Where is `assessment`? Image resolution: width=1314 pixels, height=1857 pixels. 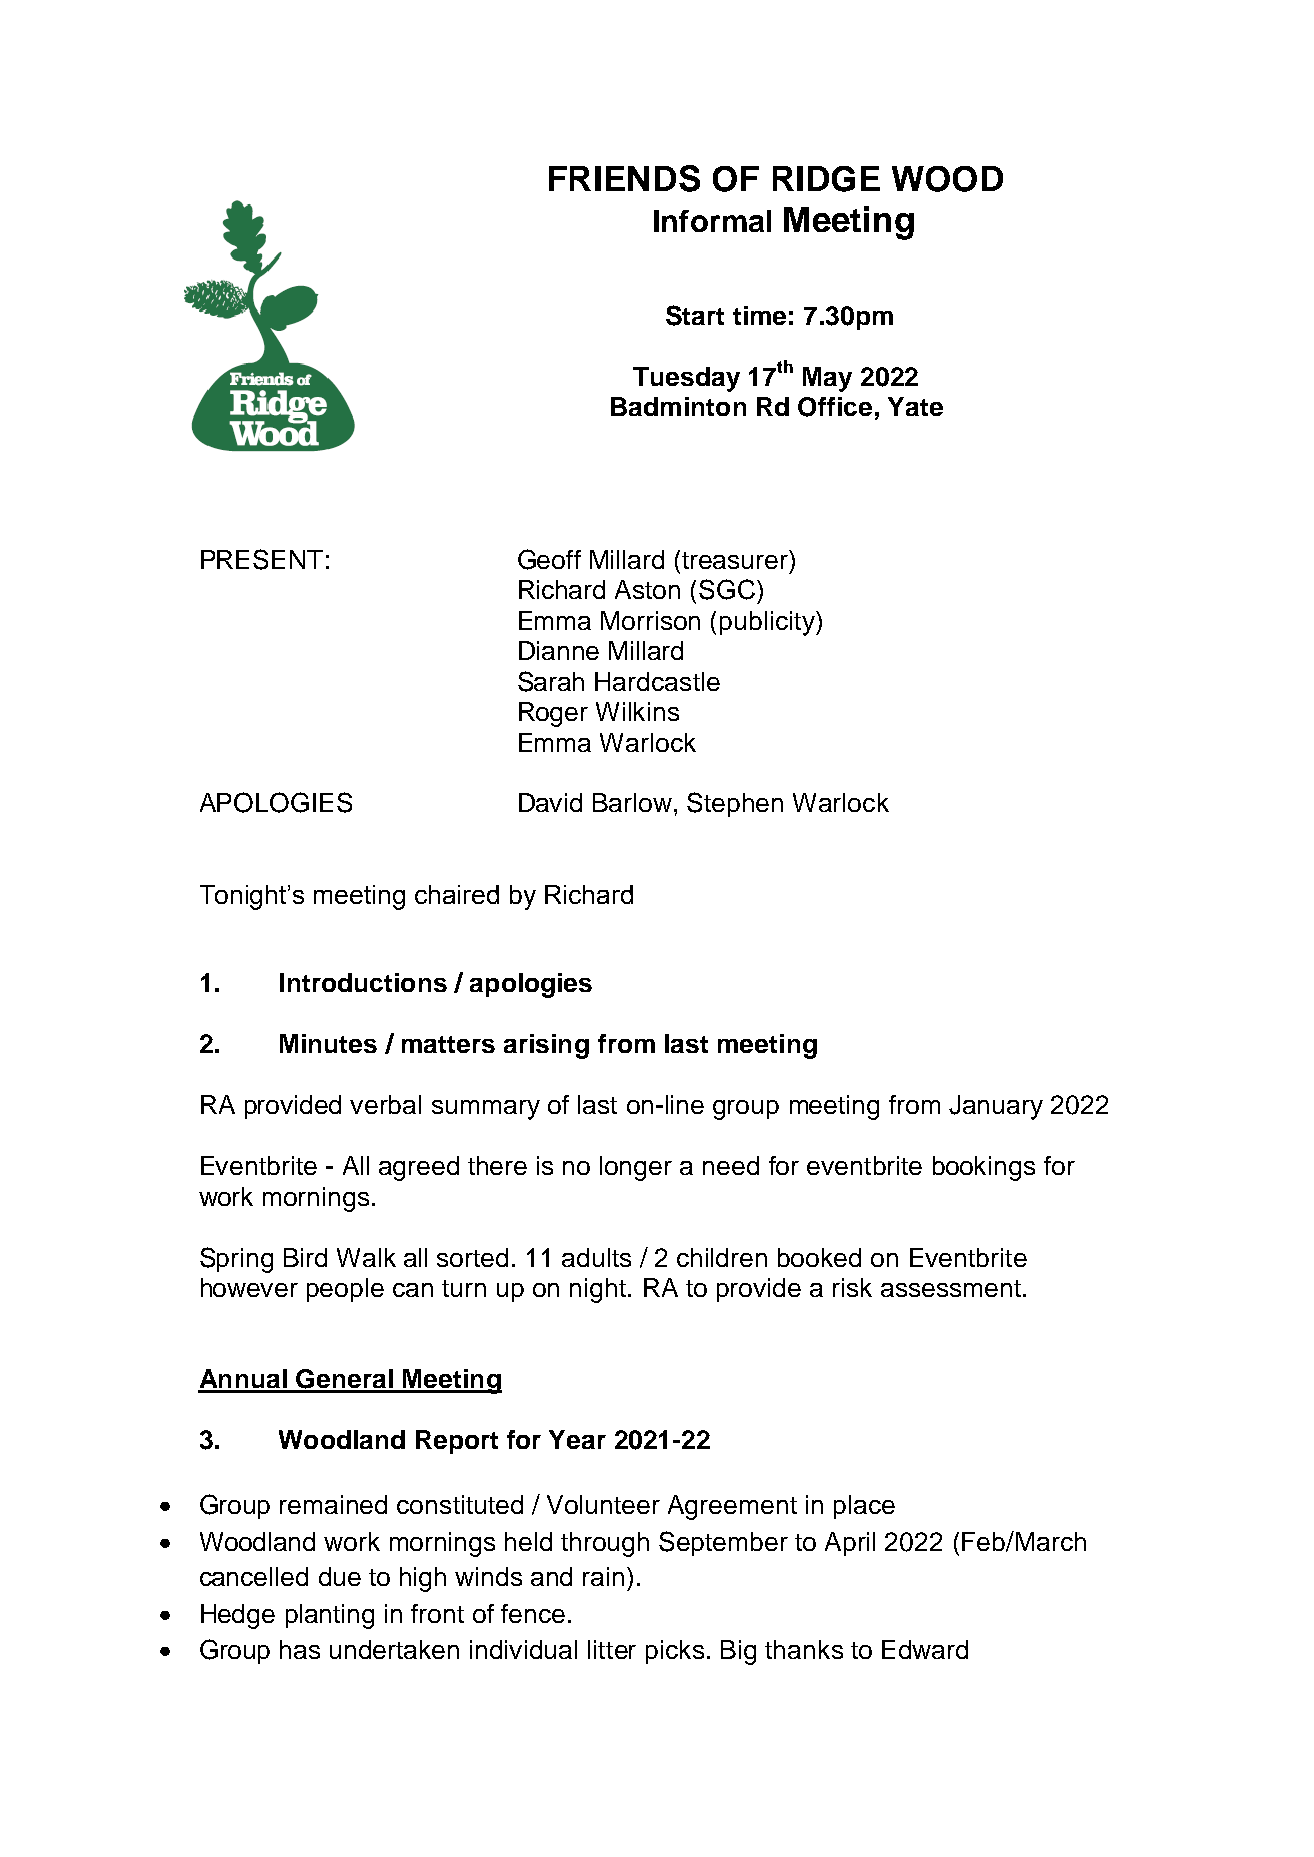 assessment is located at coordinates (951, 1288).
